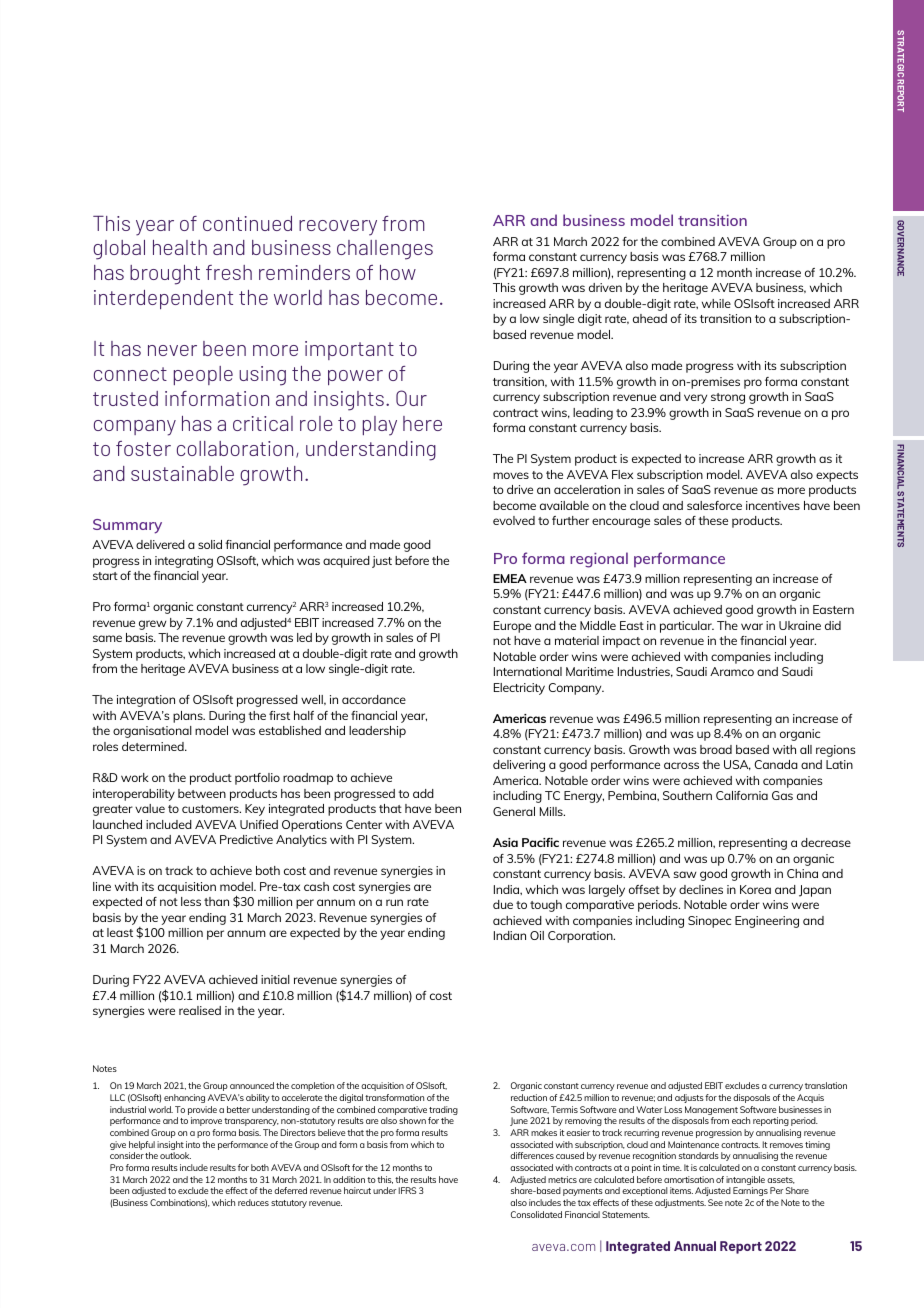 The image size is (924, 1308). I want to click on plans, so click(189, 717).
